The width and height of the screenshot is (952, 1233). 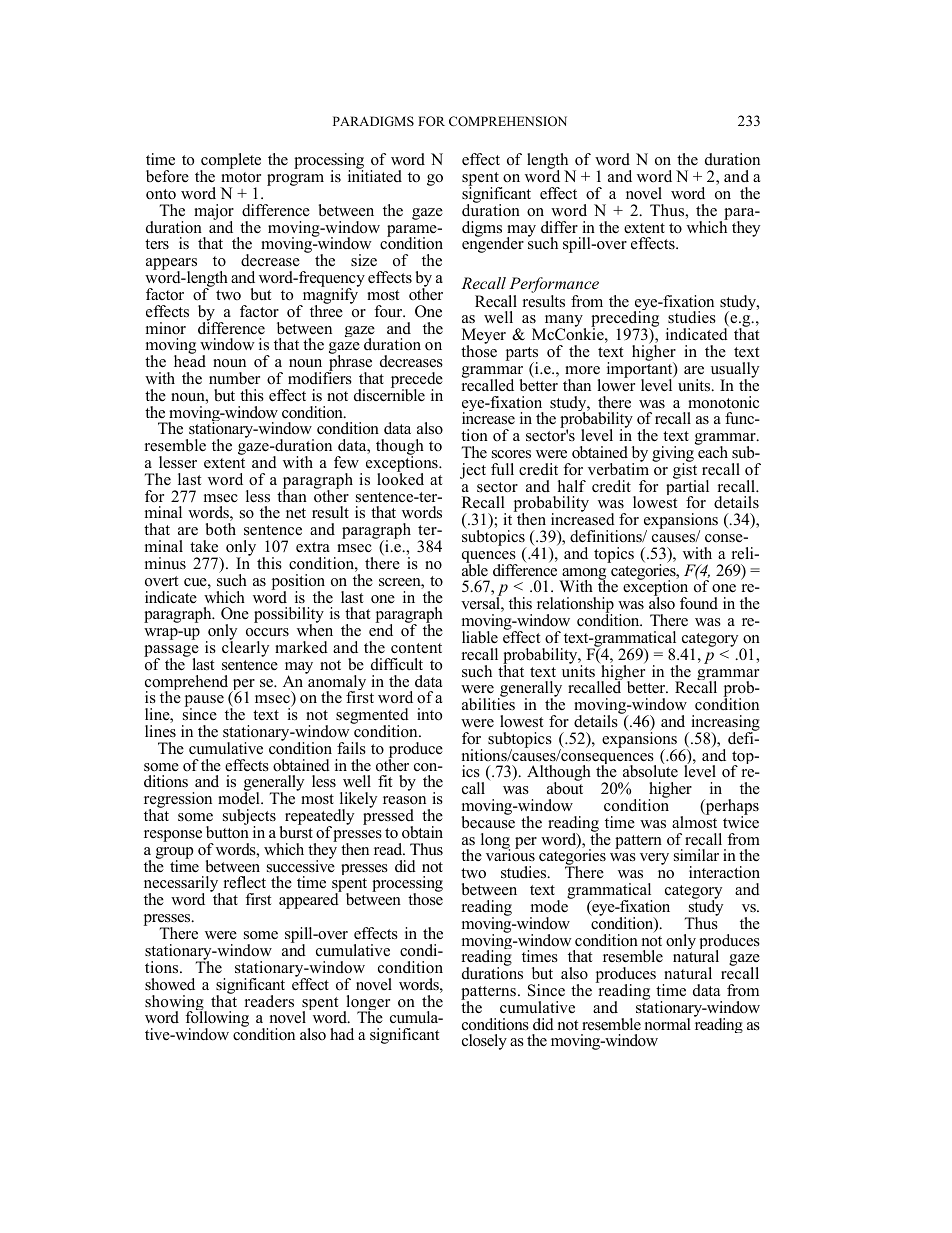 I want to click on into, so click(x=429, y=714).
